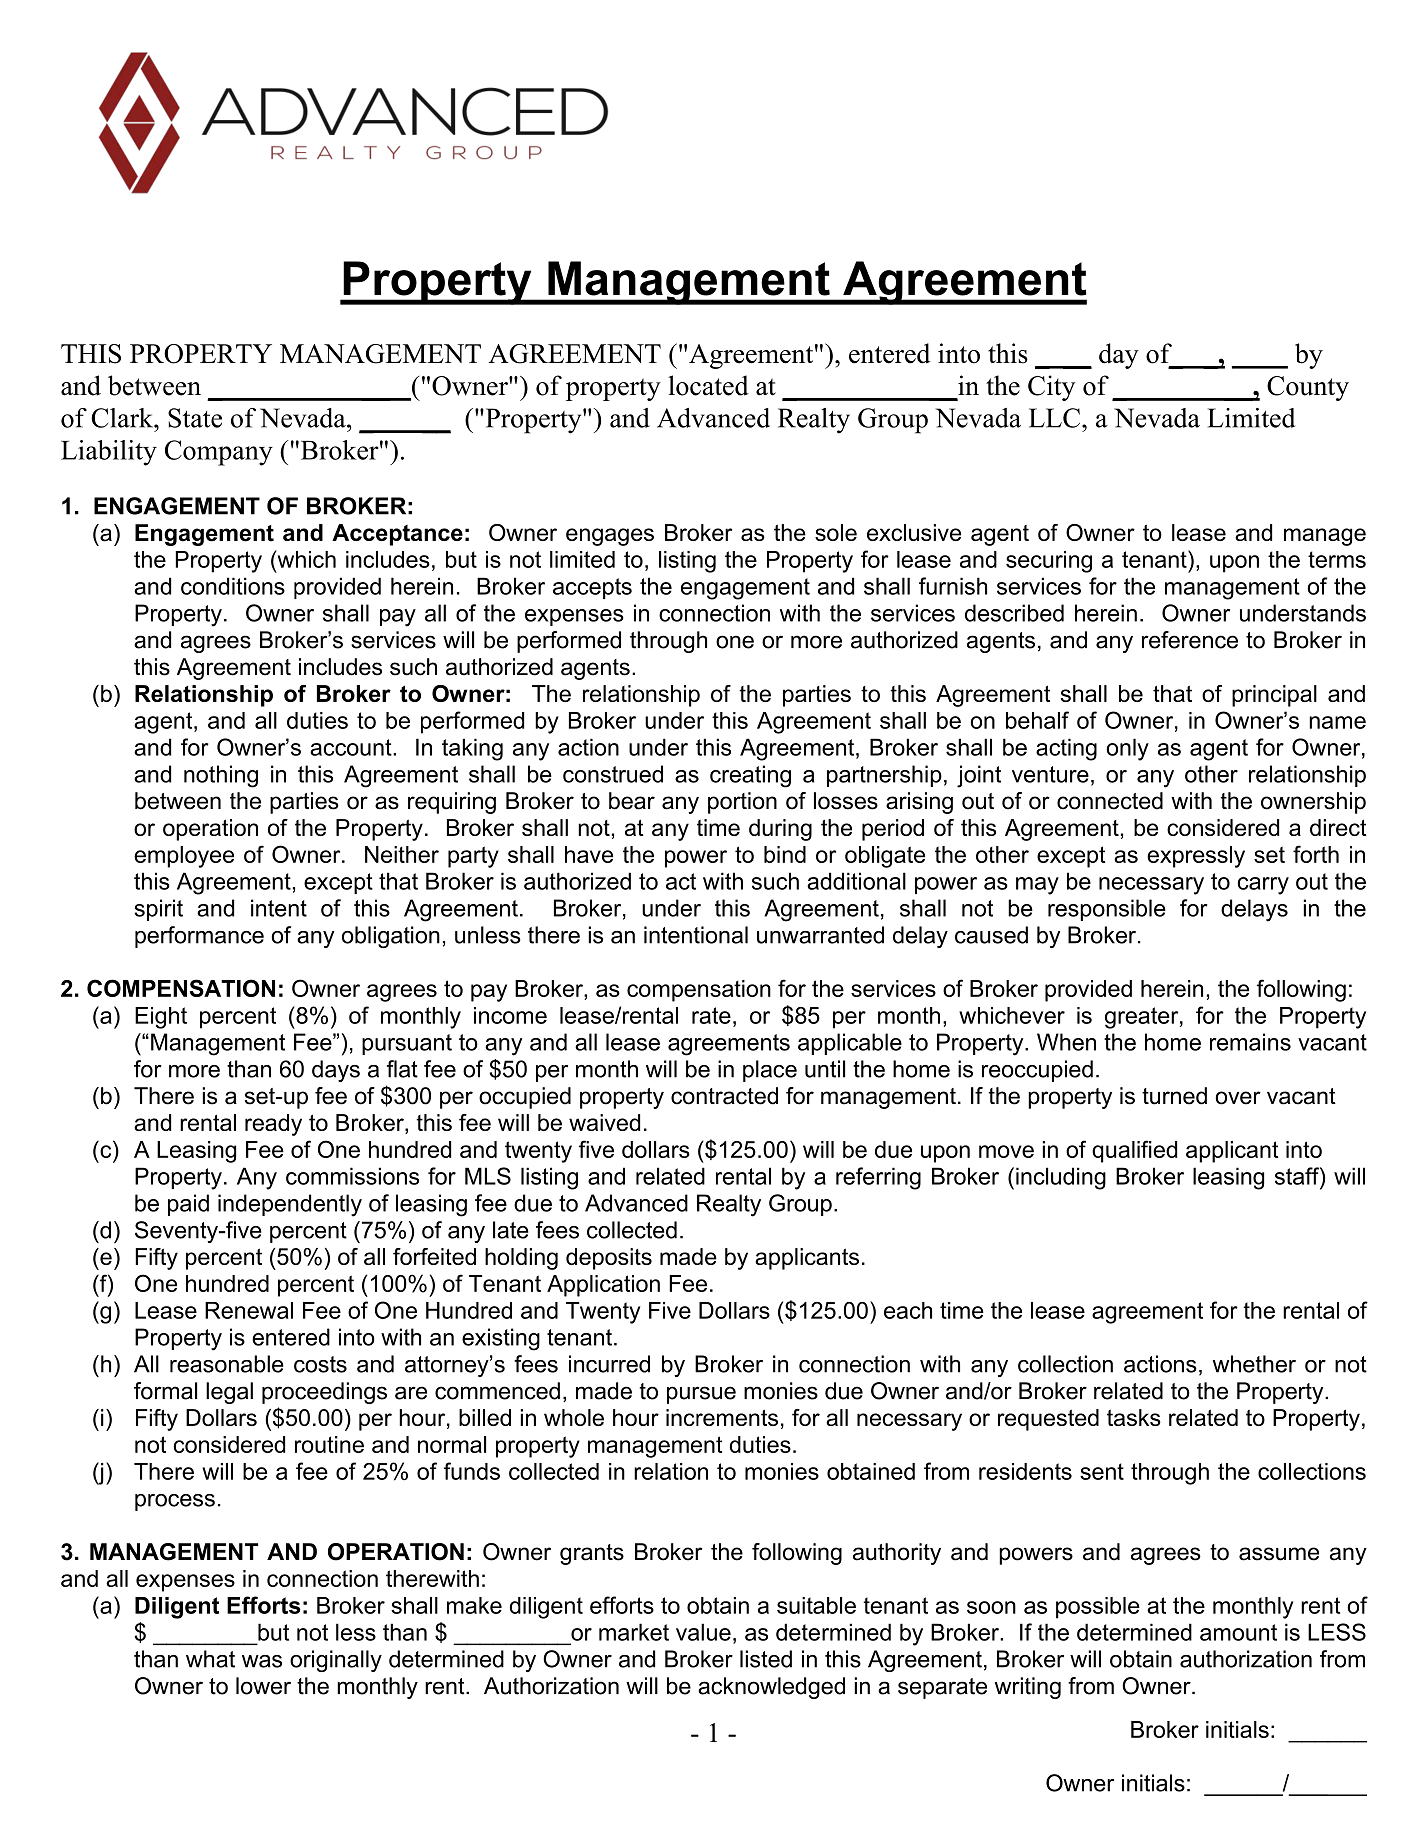 This page has width=1427, height=1847. I want to click on Eight, so click(161, 1018).
